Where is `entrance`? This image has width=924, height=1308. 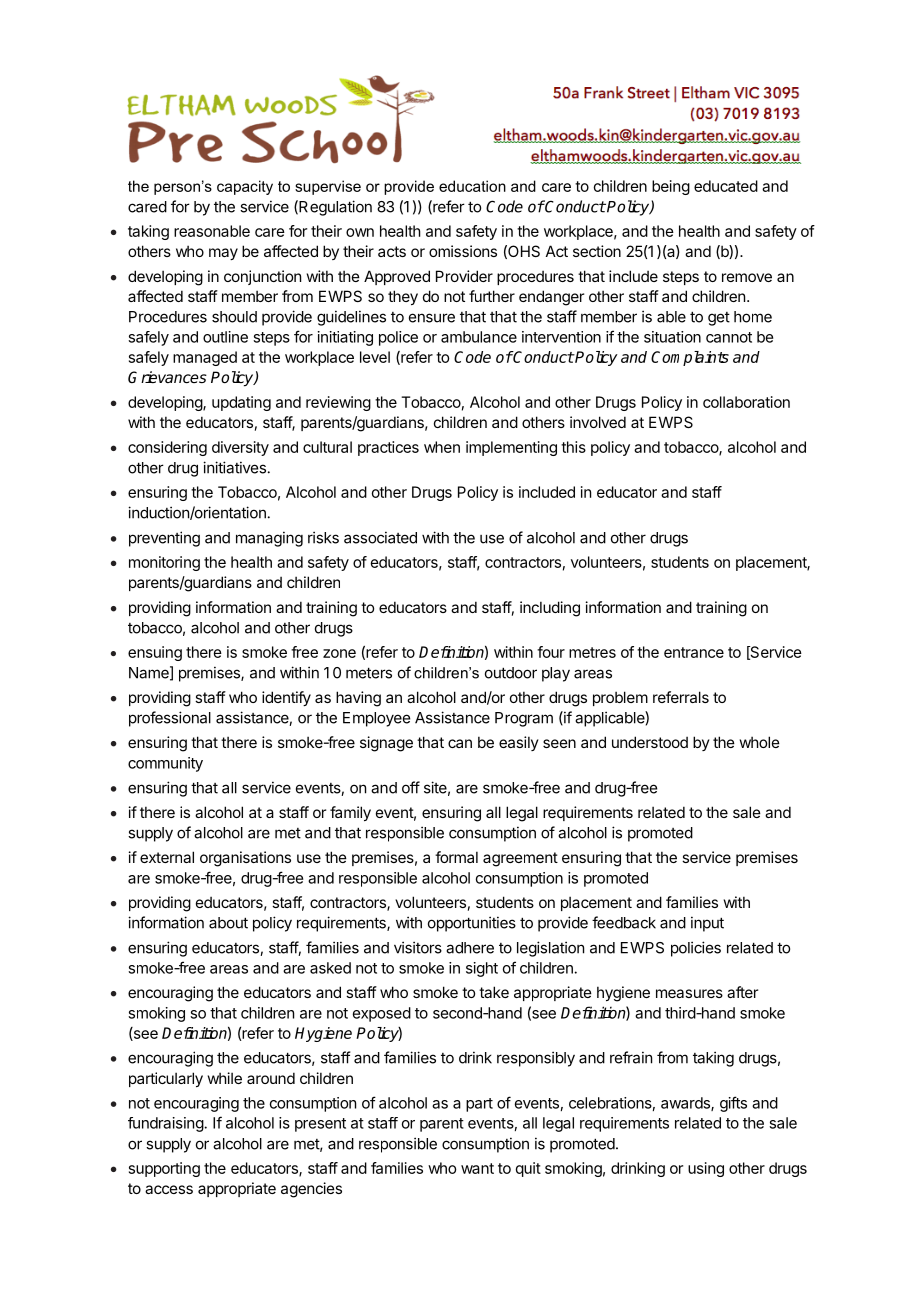 entrance is located at coordinates (694, 652).
